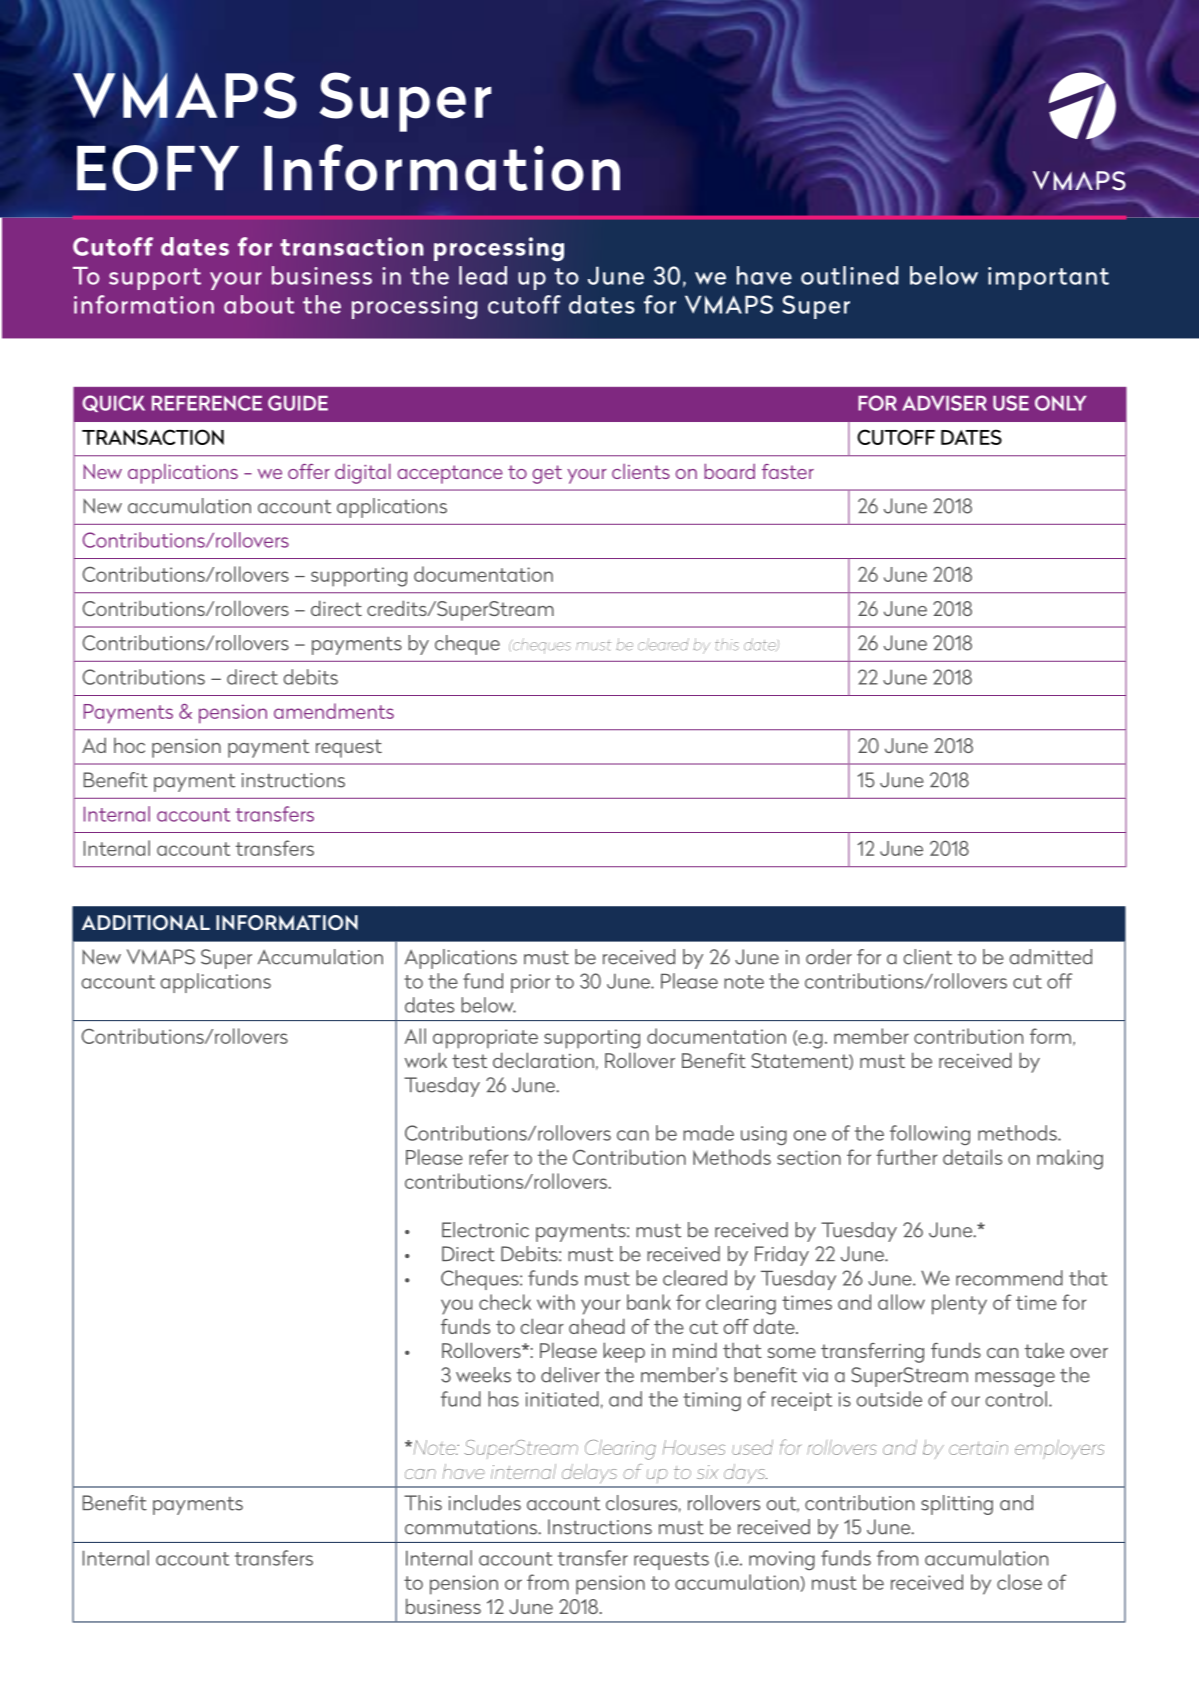 The height and width of the document is (1696, 1199). Describe the element at coordinates (1048, 278) in the document. I see `important` at that location.
